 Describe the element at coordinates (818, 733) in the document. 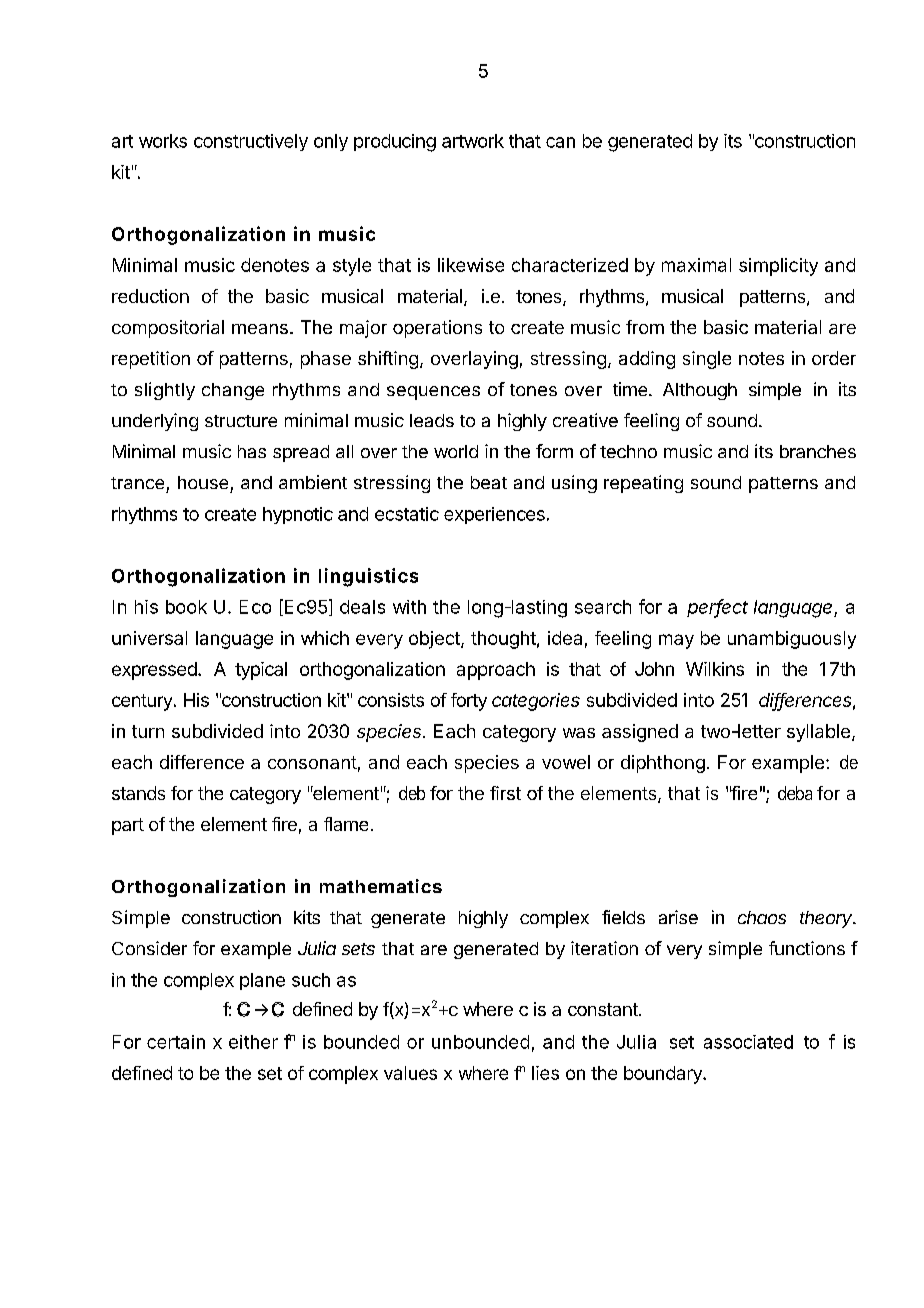

I see `syllable` at that location.
